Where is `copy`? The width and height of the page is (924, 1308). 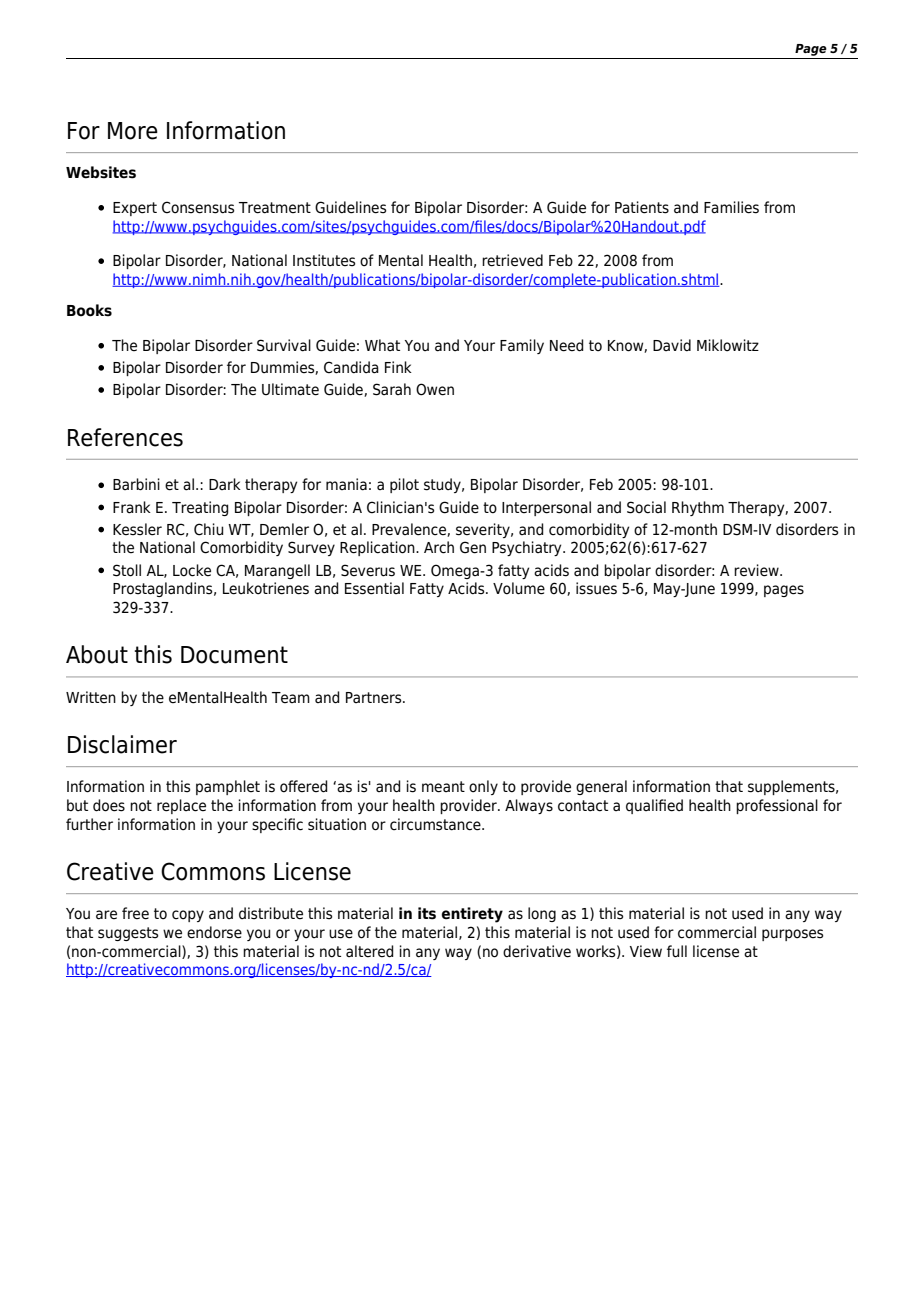
copy is located at coordinates (188, 916).
